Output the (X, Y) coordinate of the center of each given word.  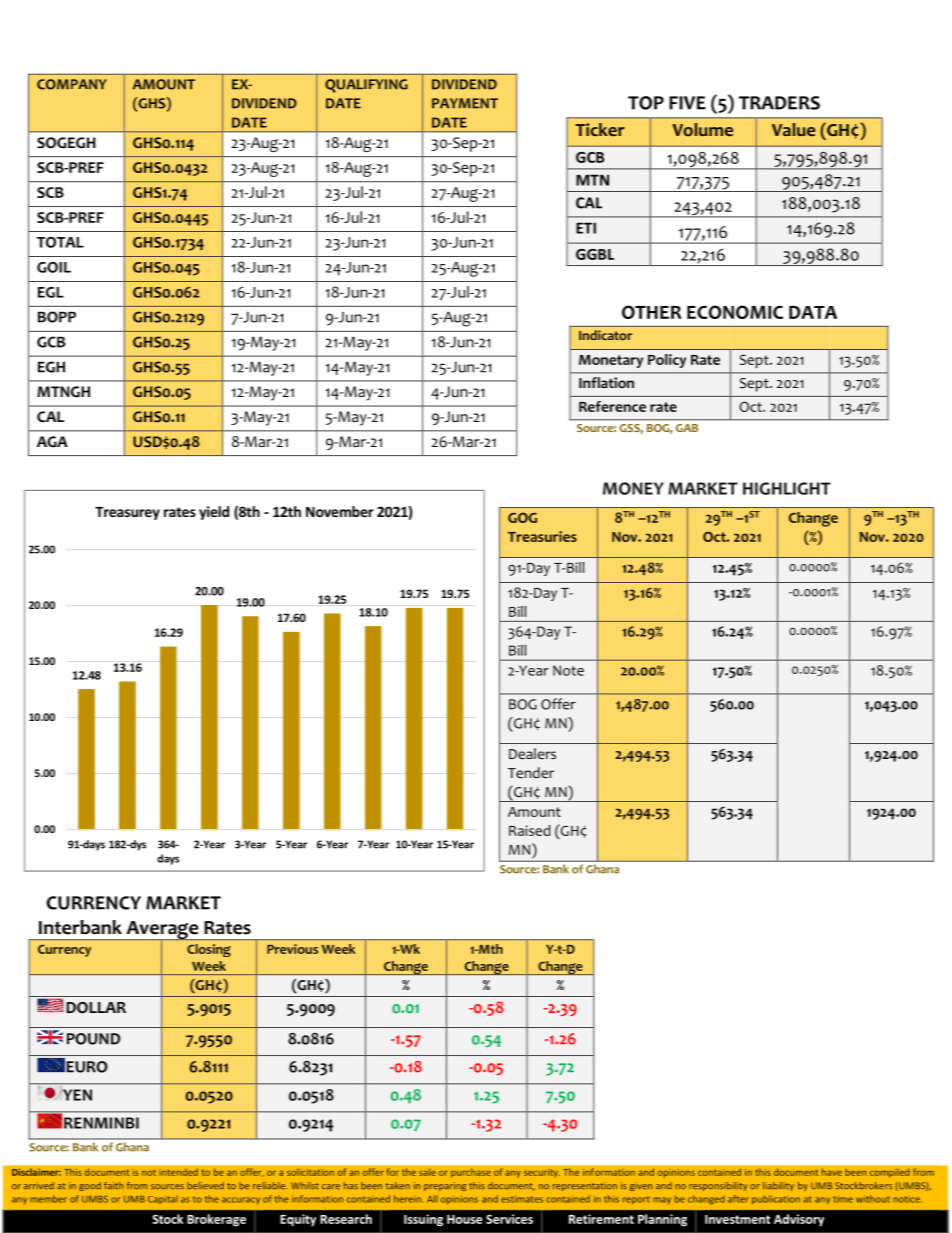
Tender (531, 772)
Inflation (606, 383)
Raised (530, 830)
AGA (52, 442)
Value (793, 129)
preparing (445, 1186)
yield (214, 513)
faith (114, 1185)
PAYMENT (465, 103)
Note (568, 670)
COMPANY (72, 84)
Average (162, 931)
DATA (813, 312)
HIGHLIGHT (787, 488)
